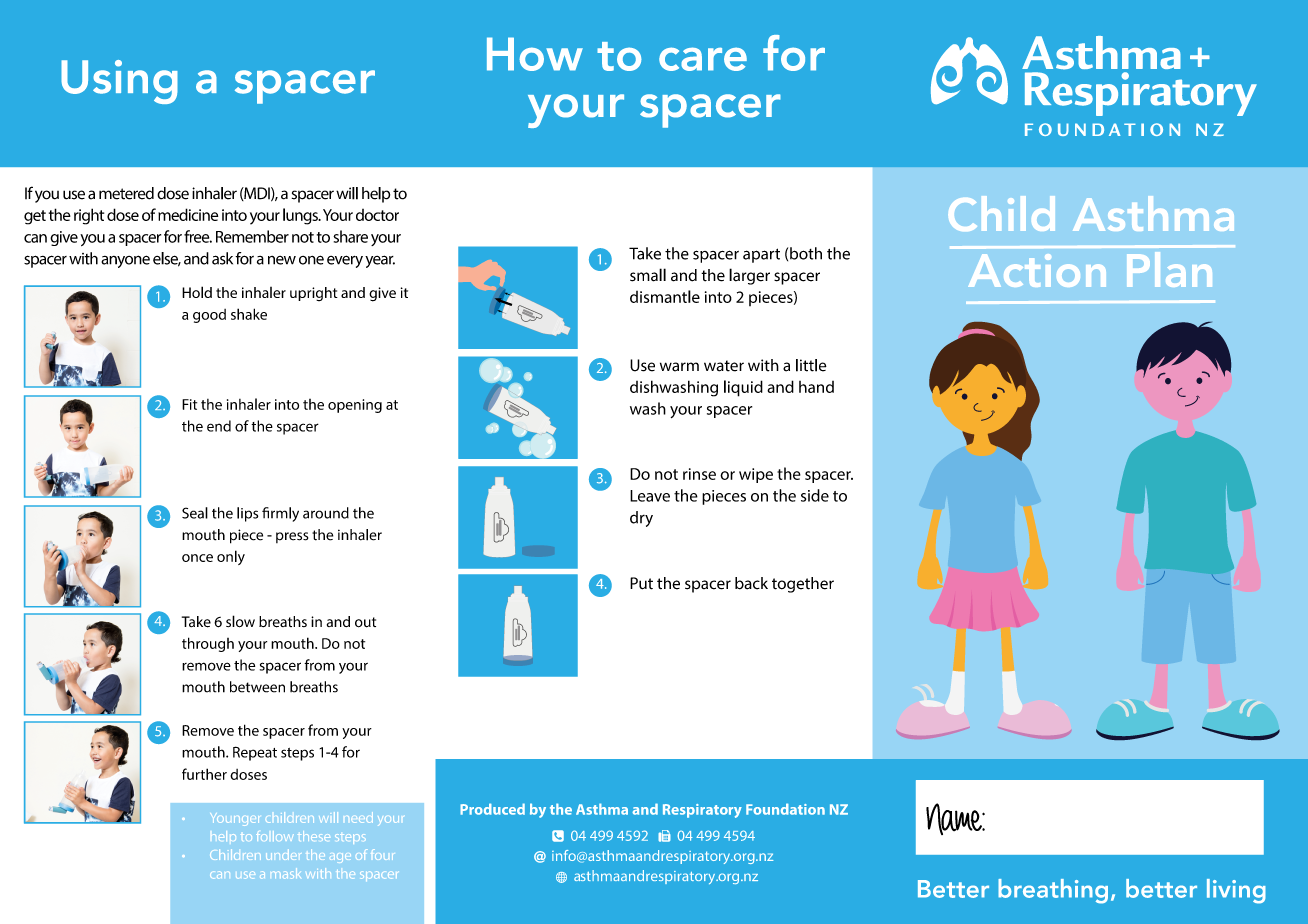  Describe the element at coordinates (641, 583) in the image. I see `Put` at that location.
